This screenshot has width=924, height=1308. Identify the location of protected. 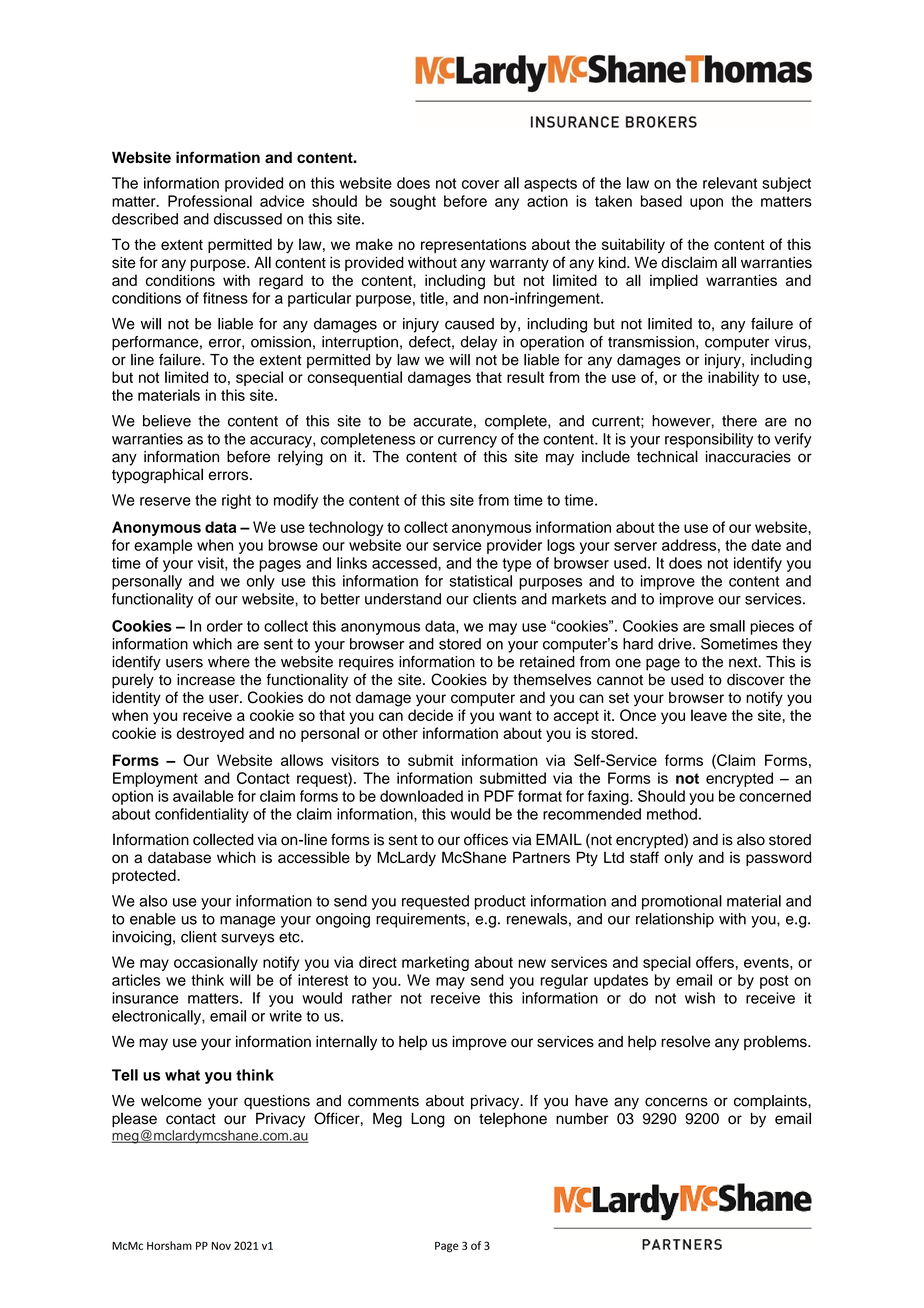
(145, 876).
